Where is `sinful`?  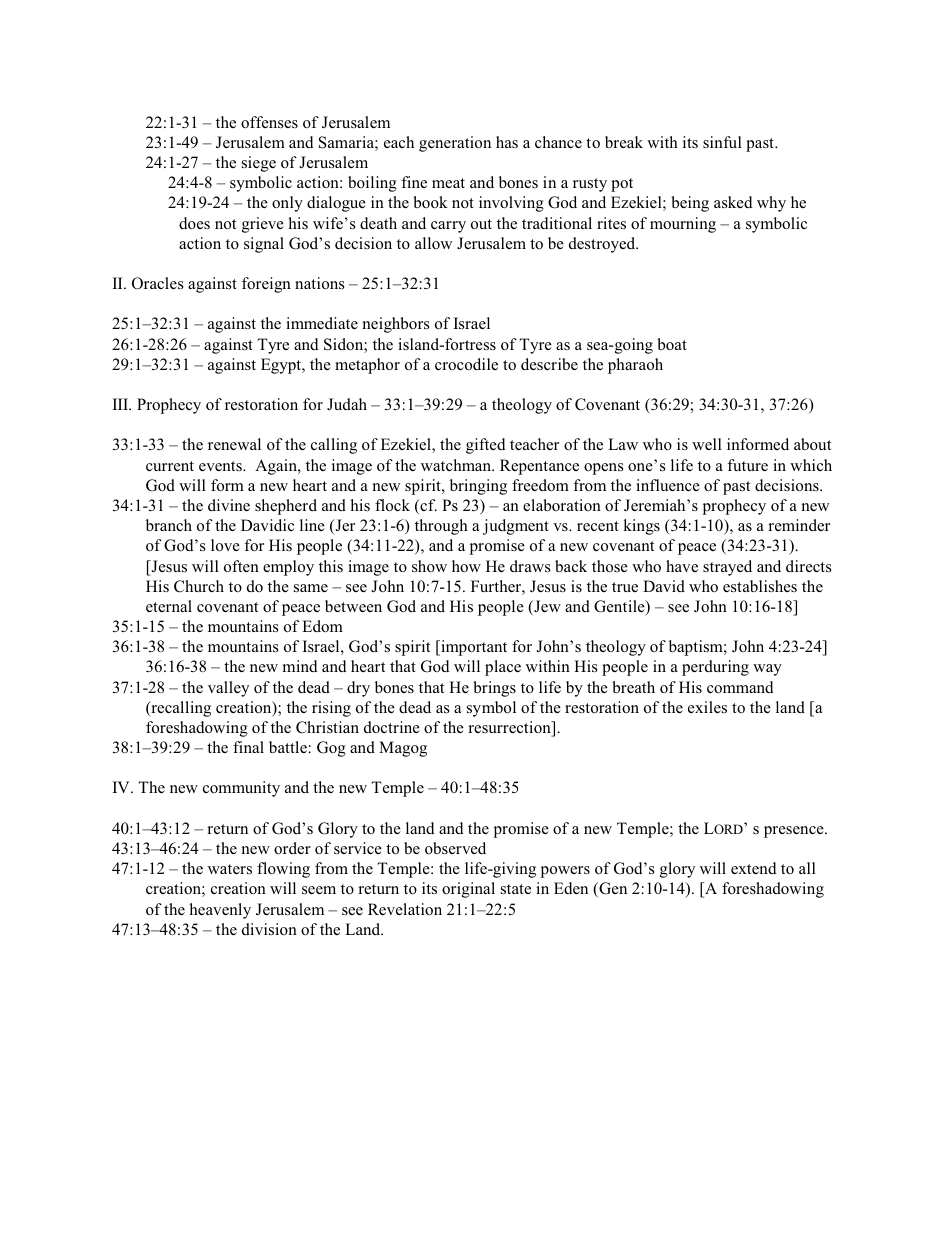 sinful is located at coordinates (722, 142).
